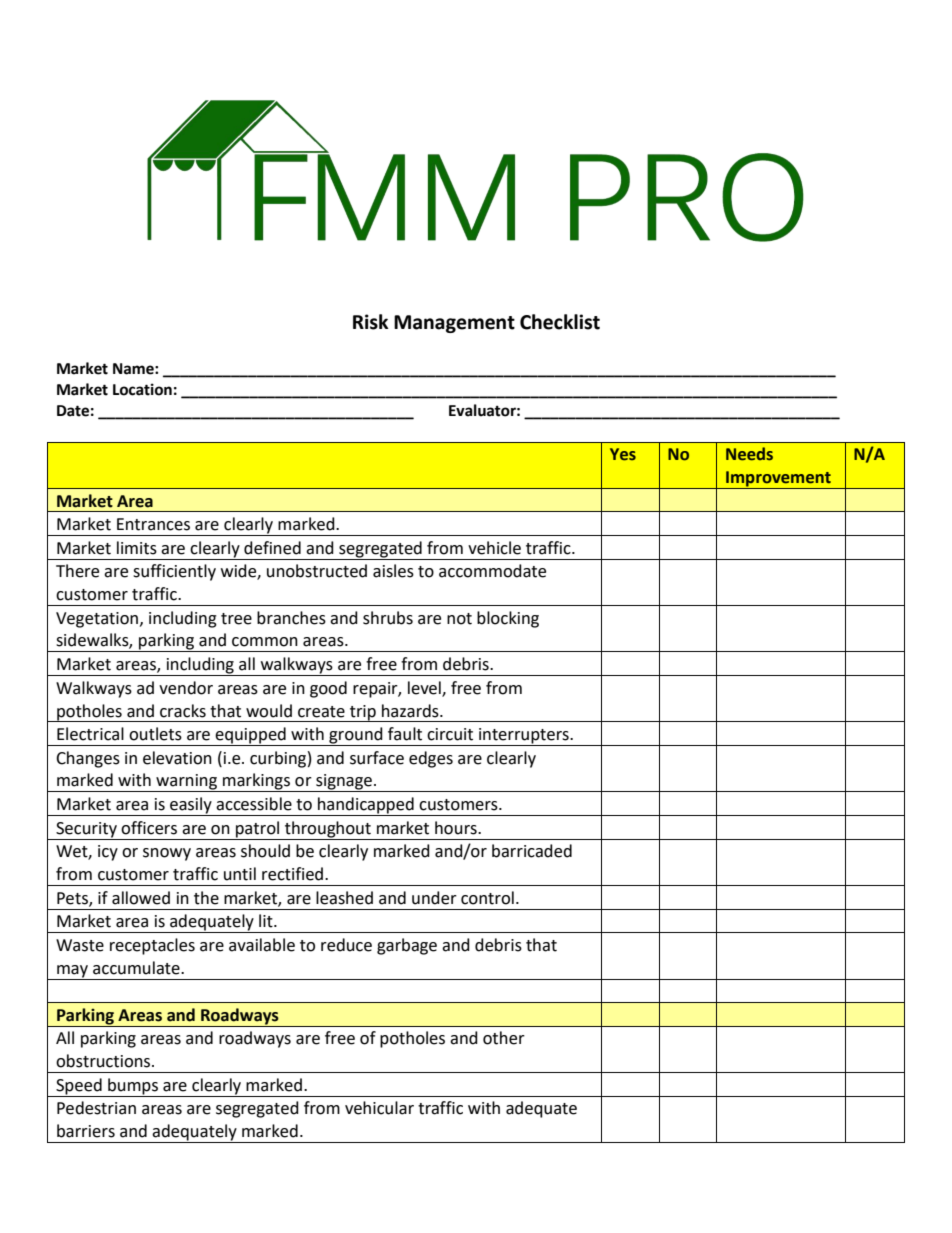  I want to click on bumps, so click(133, 1087).
